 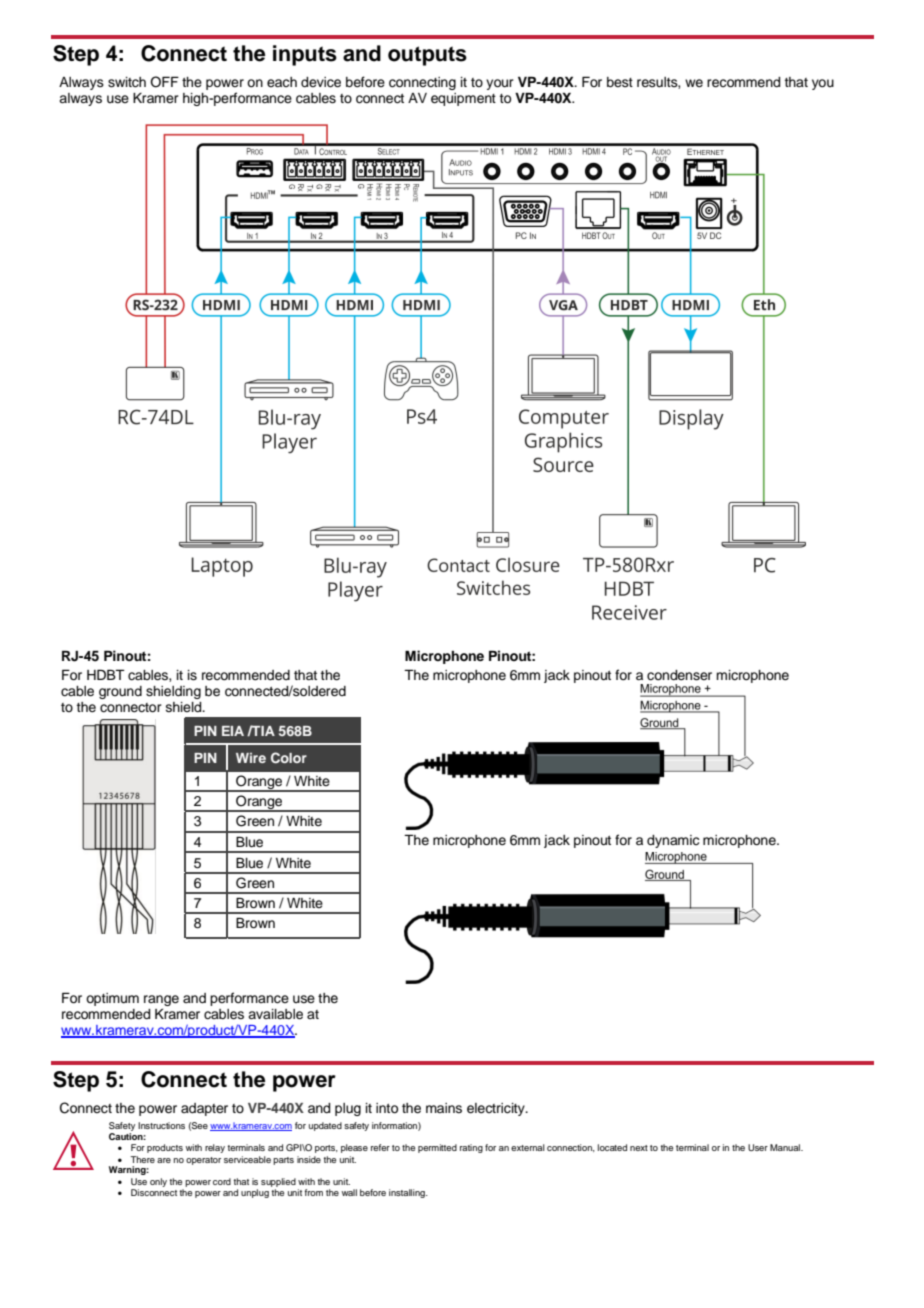 I want to click on permitted, so click(x=437, y=1148).
